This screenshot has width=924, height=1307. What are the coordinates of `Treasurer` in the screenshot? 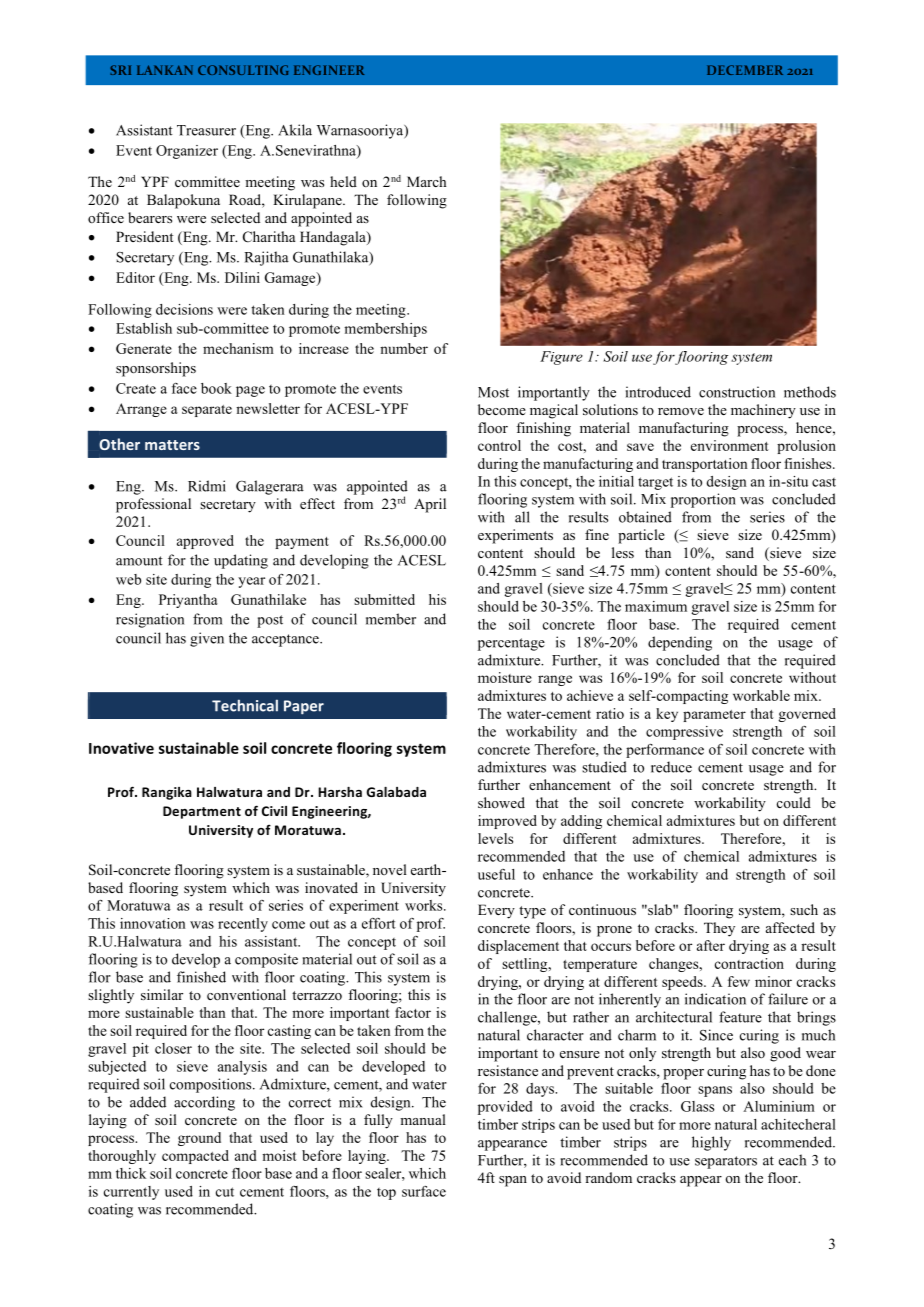 It's located at (206, 130).
